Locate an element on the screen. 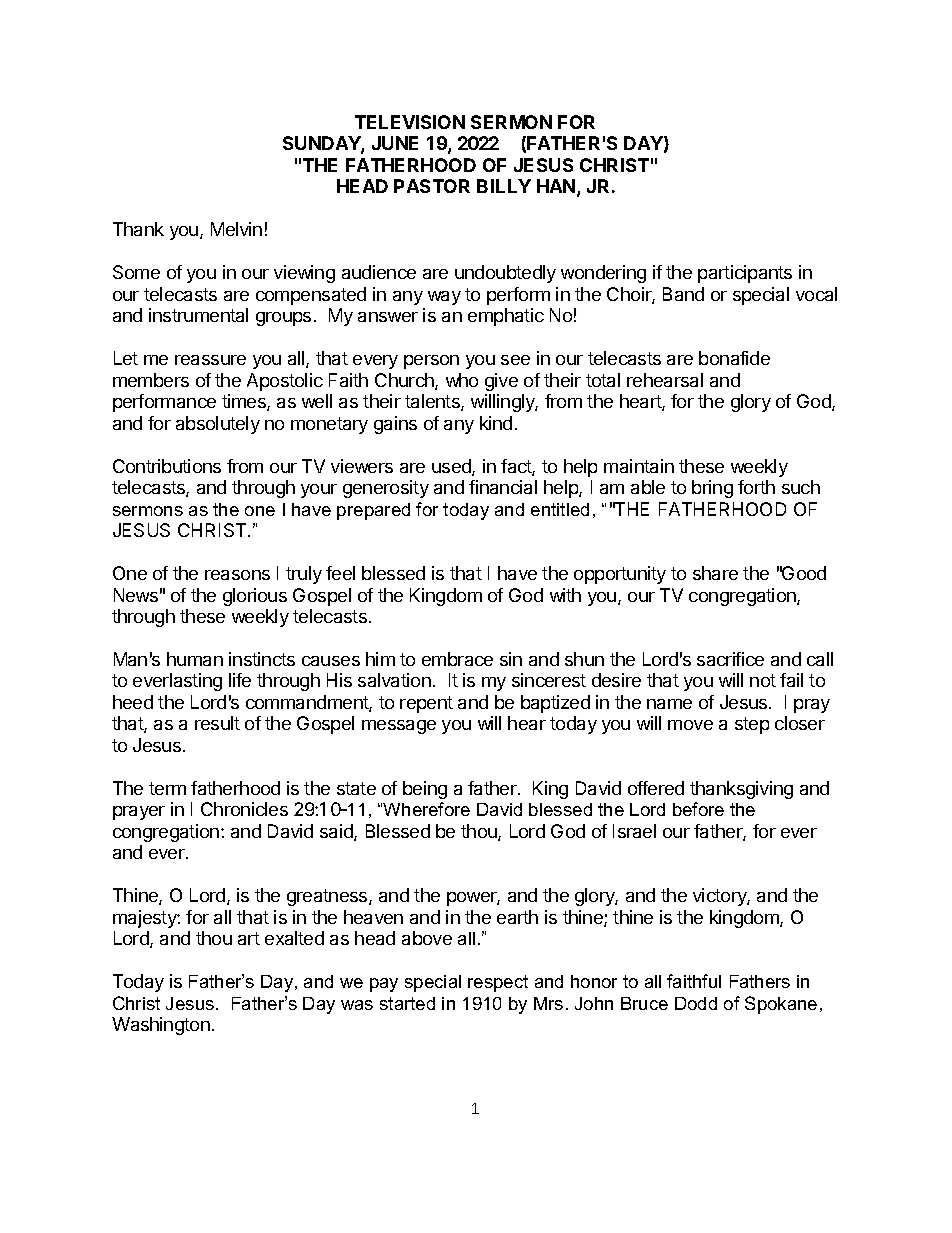  BILLY is located at coordinates (504, 186).
